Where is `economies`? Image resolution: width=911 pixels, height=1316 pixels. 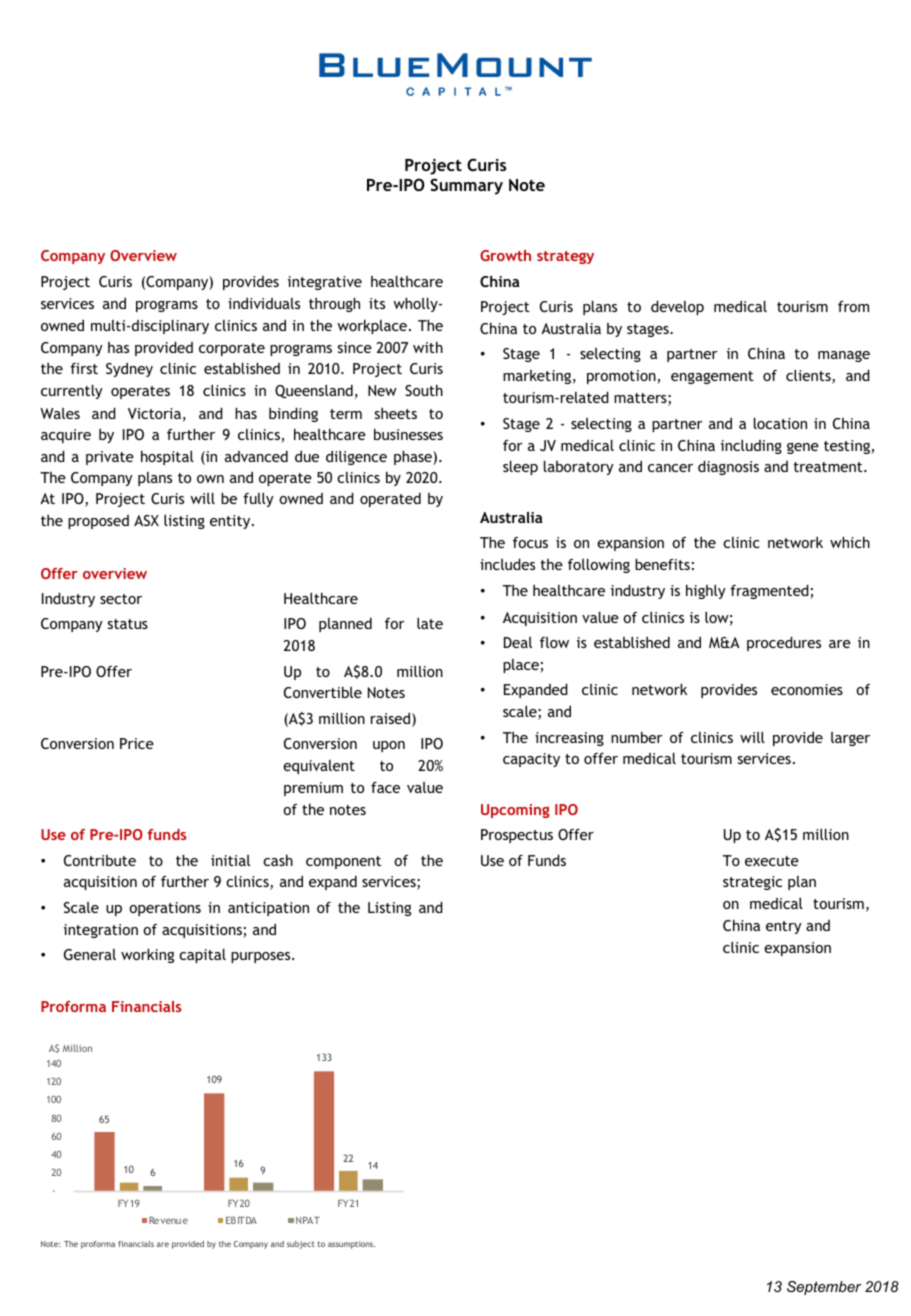 economies is located at coordinates (807, 689).
